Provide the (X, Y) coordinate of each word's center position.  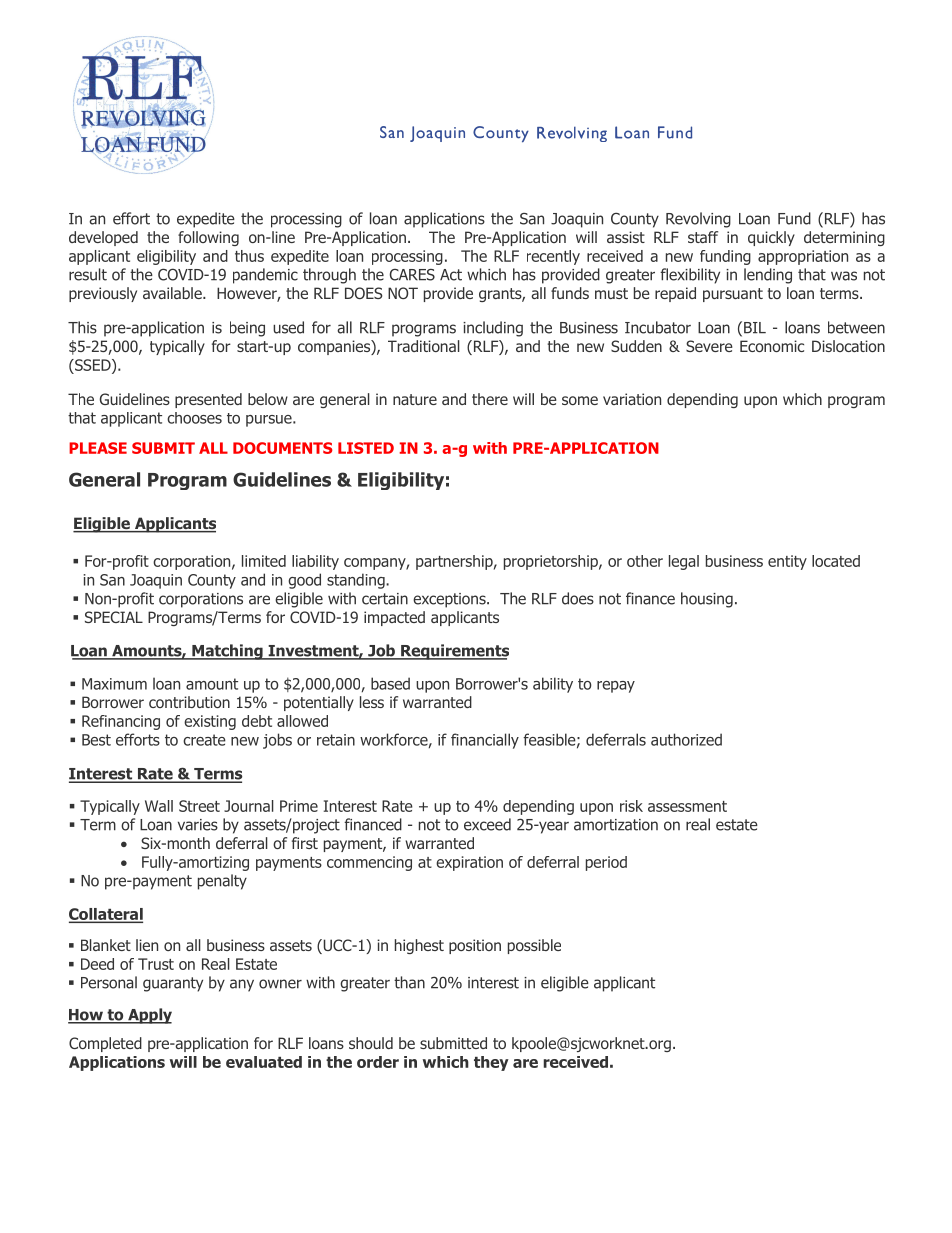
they (491, 1063)
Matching (227, 652)
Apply (149, 1016)
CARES (412, 275)
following (208, 238)
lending (768, 276)
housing (707, 600)
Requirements (454, 652)
